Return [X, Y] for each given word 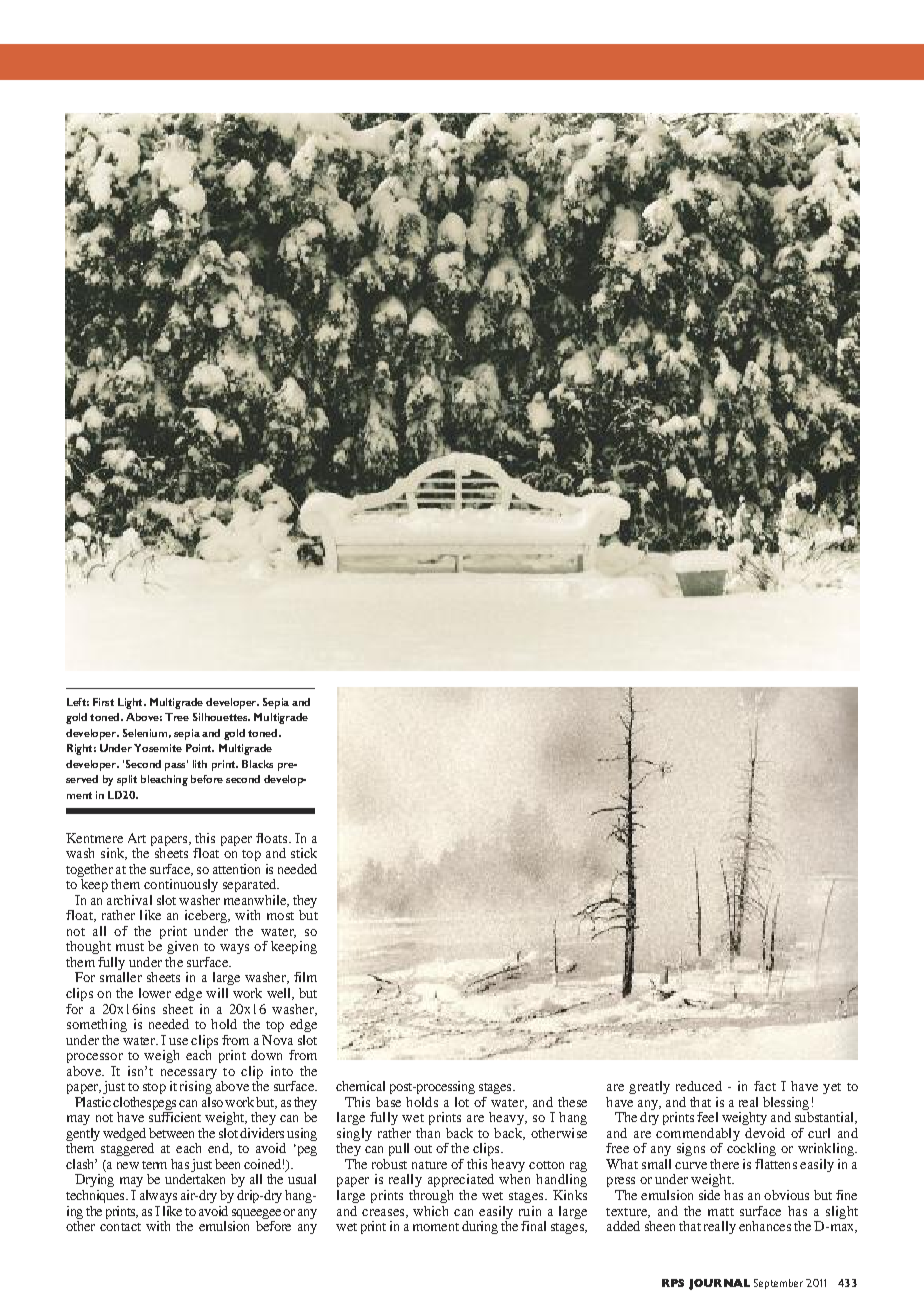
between [171, 1133]
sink [114, 854]
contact [120, 1227]
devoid [765, 1133]
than [428, 1133]
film [305, 977]
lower [155, 993]
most [280, 916]
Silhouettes [221, 717]
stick [304, 853]
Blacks [257, 764]
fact [765, 1086]
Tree [177, 717]
